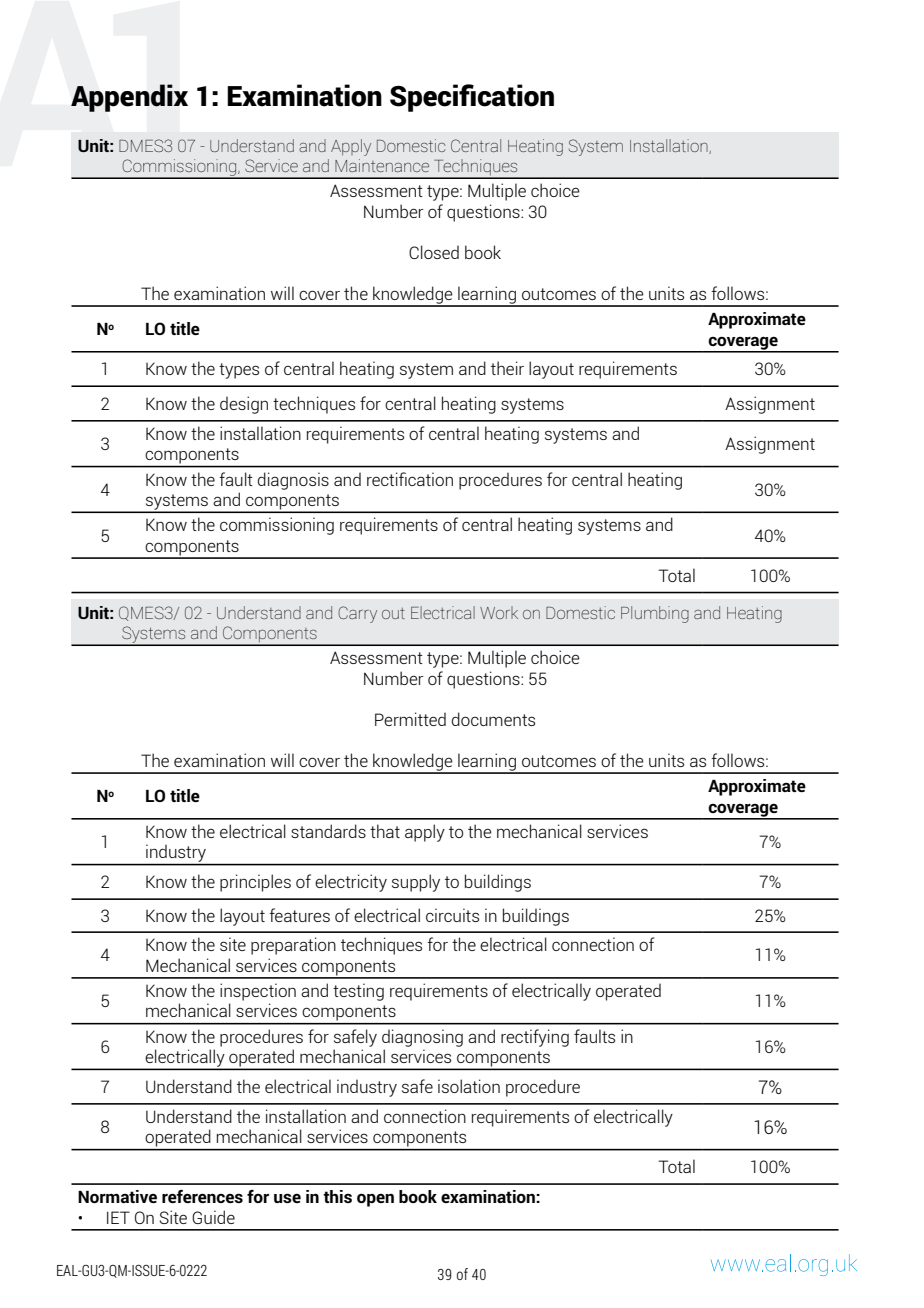  I want to click on rectification, so click(410, 479).
